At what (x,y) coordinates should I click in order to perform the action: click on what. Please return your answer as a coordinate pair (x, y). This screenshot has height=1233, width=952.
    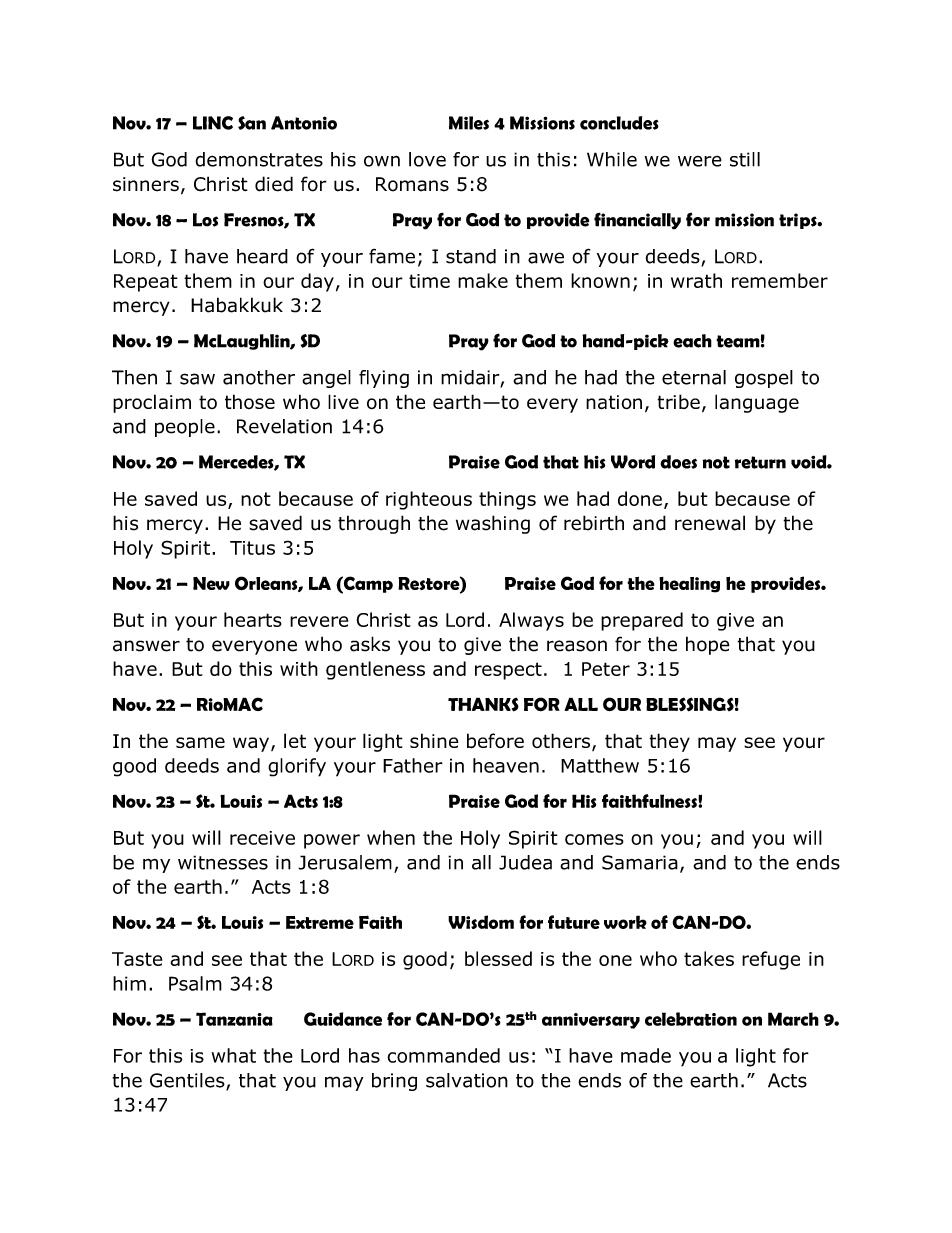
    Looking at the image, I should click on (234, 1055).
